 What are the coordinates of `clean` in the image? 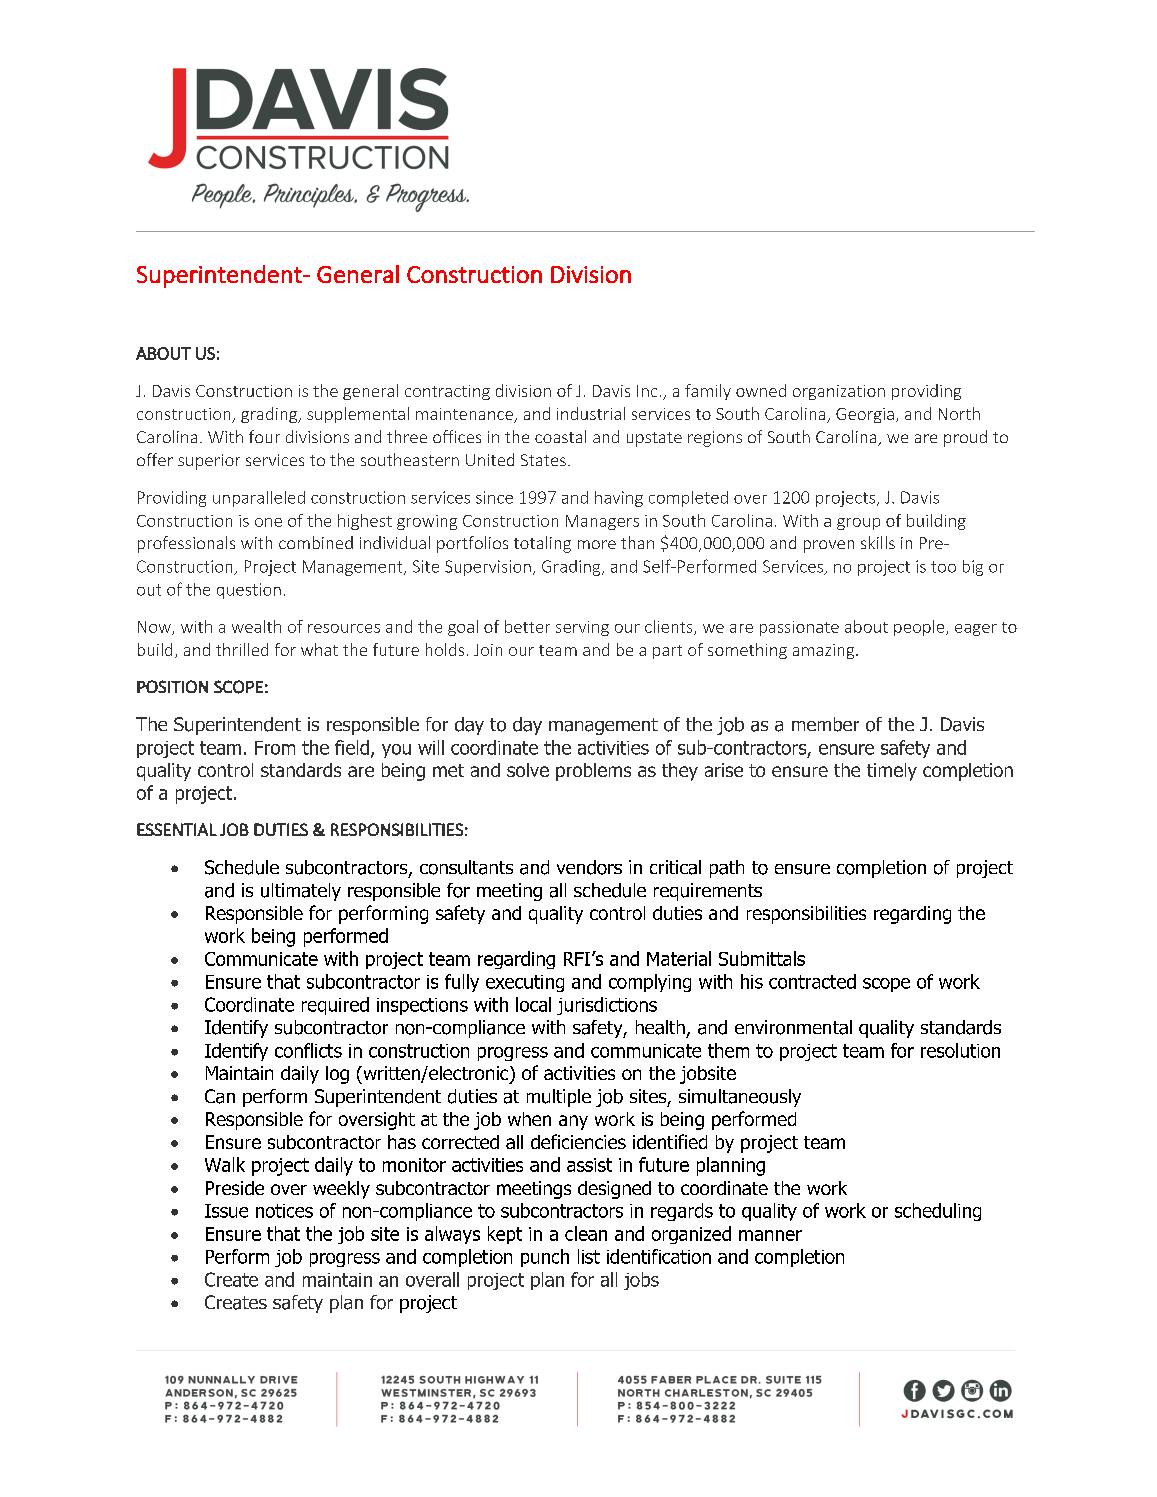 It's located at (586, 1233).
